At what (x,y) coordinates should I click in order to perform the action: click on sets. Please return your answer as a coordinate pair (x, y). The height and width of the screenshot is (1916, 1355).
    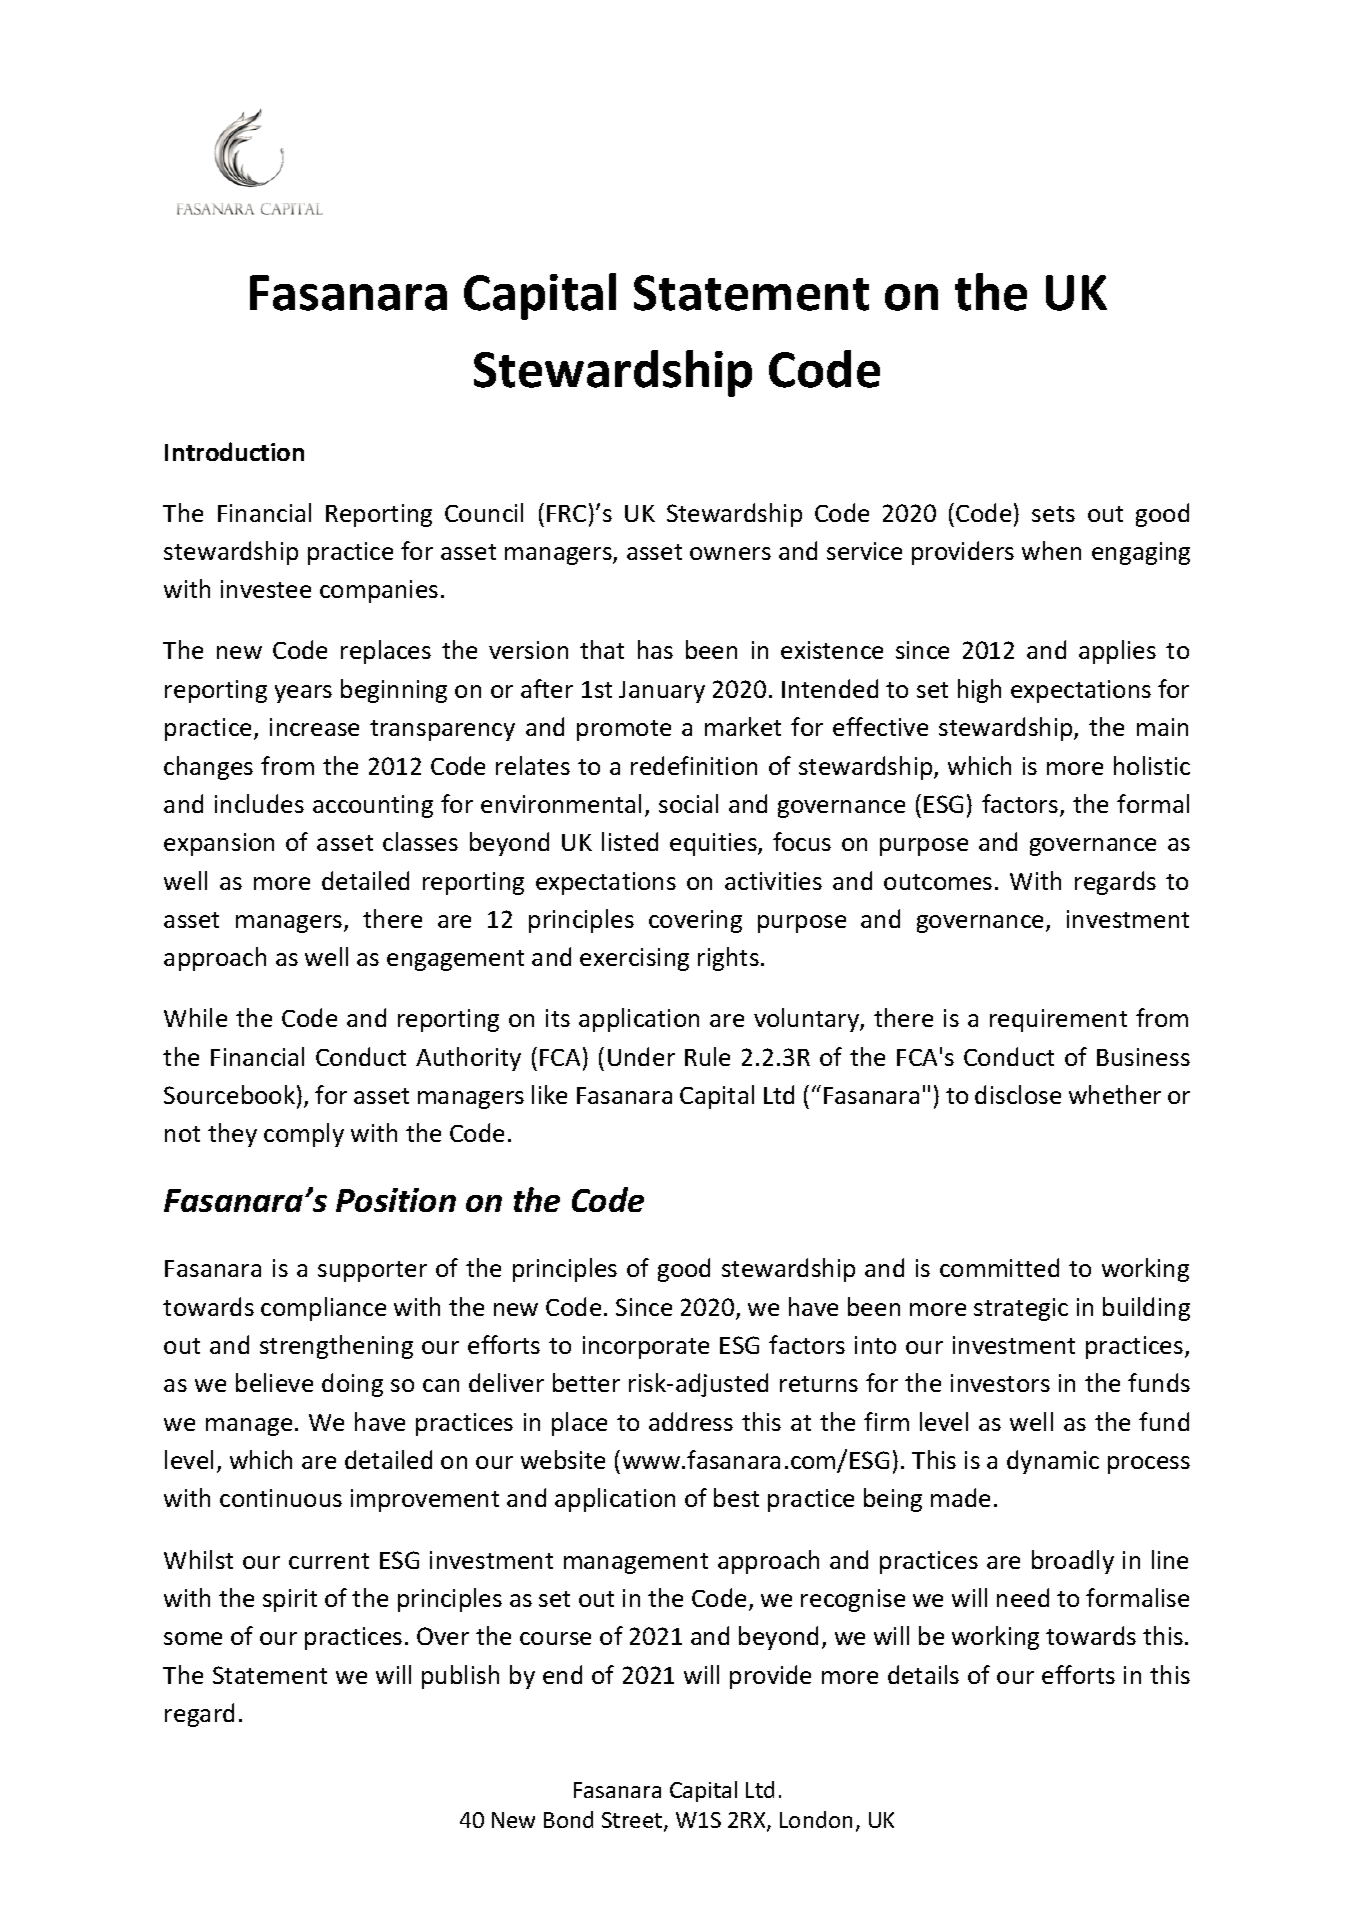
    Looking at the image, I should click on (1053, 514).
